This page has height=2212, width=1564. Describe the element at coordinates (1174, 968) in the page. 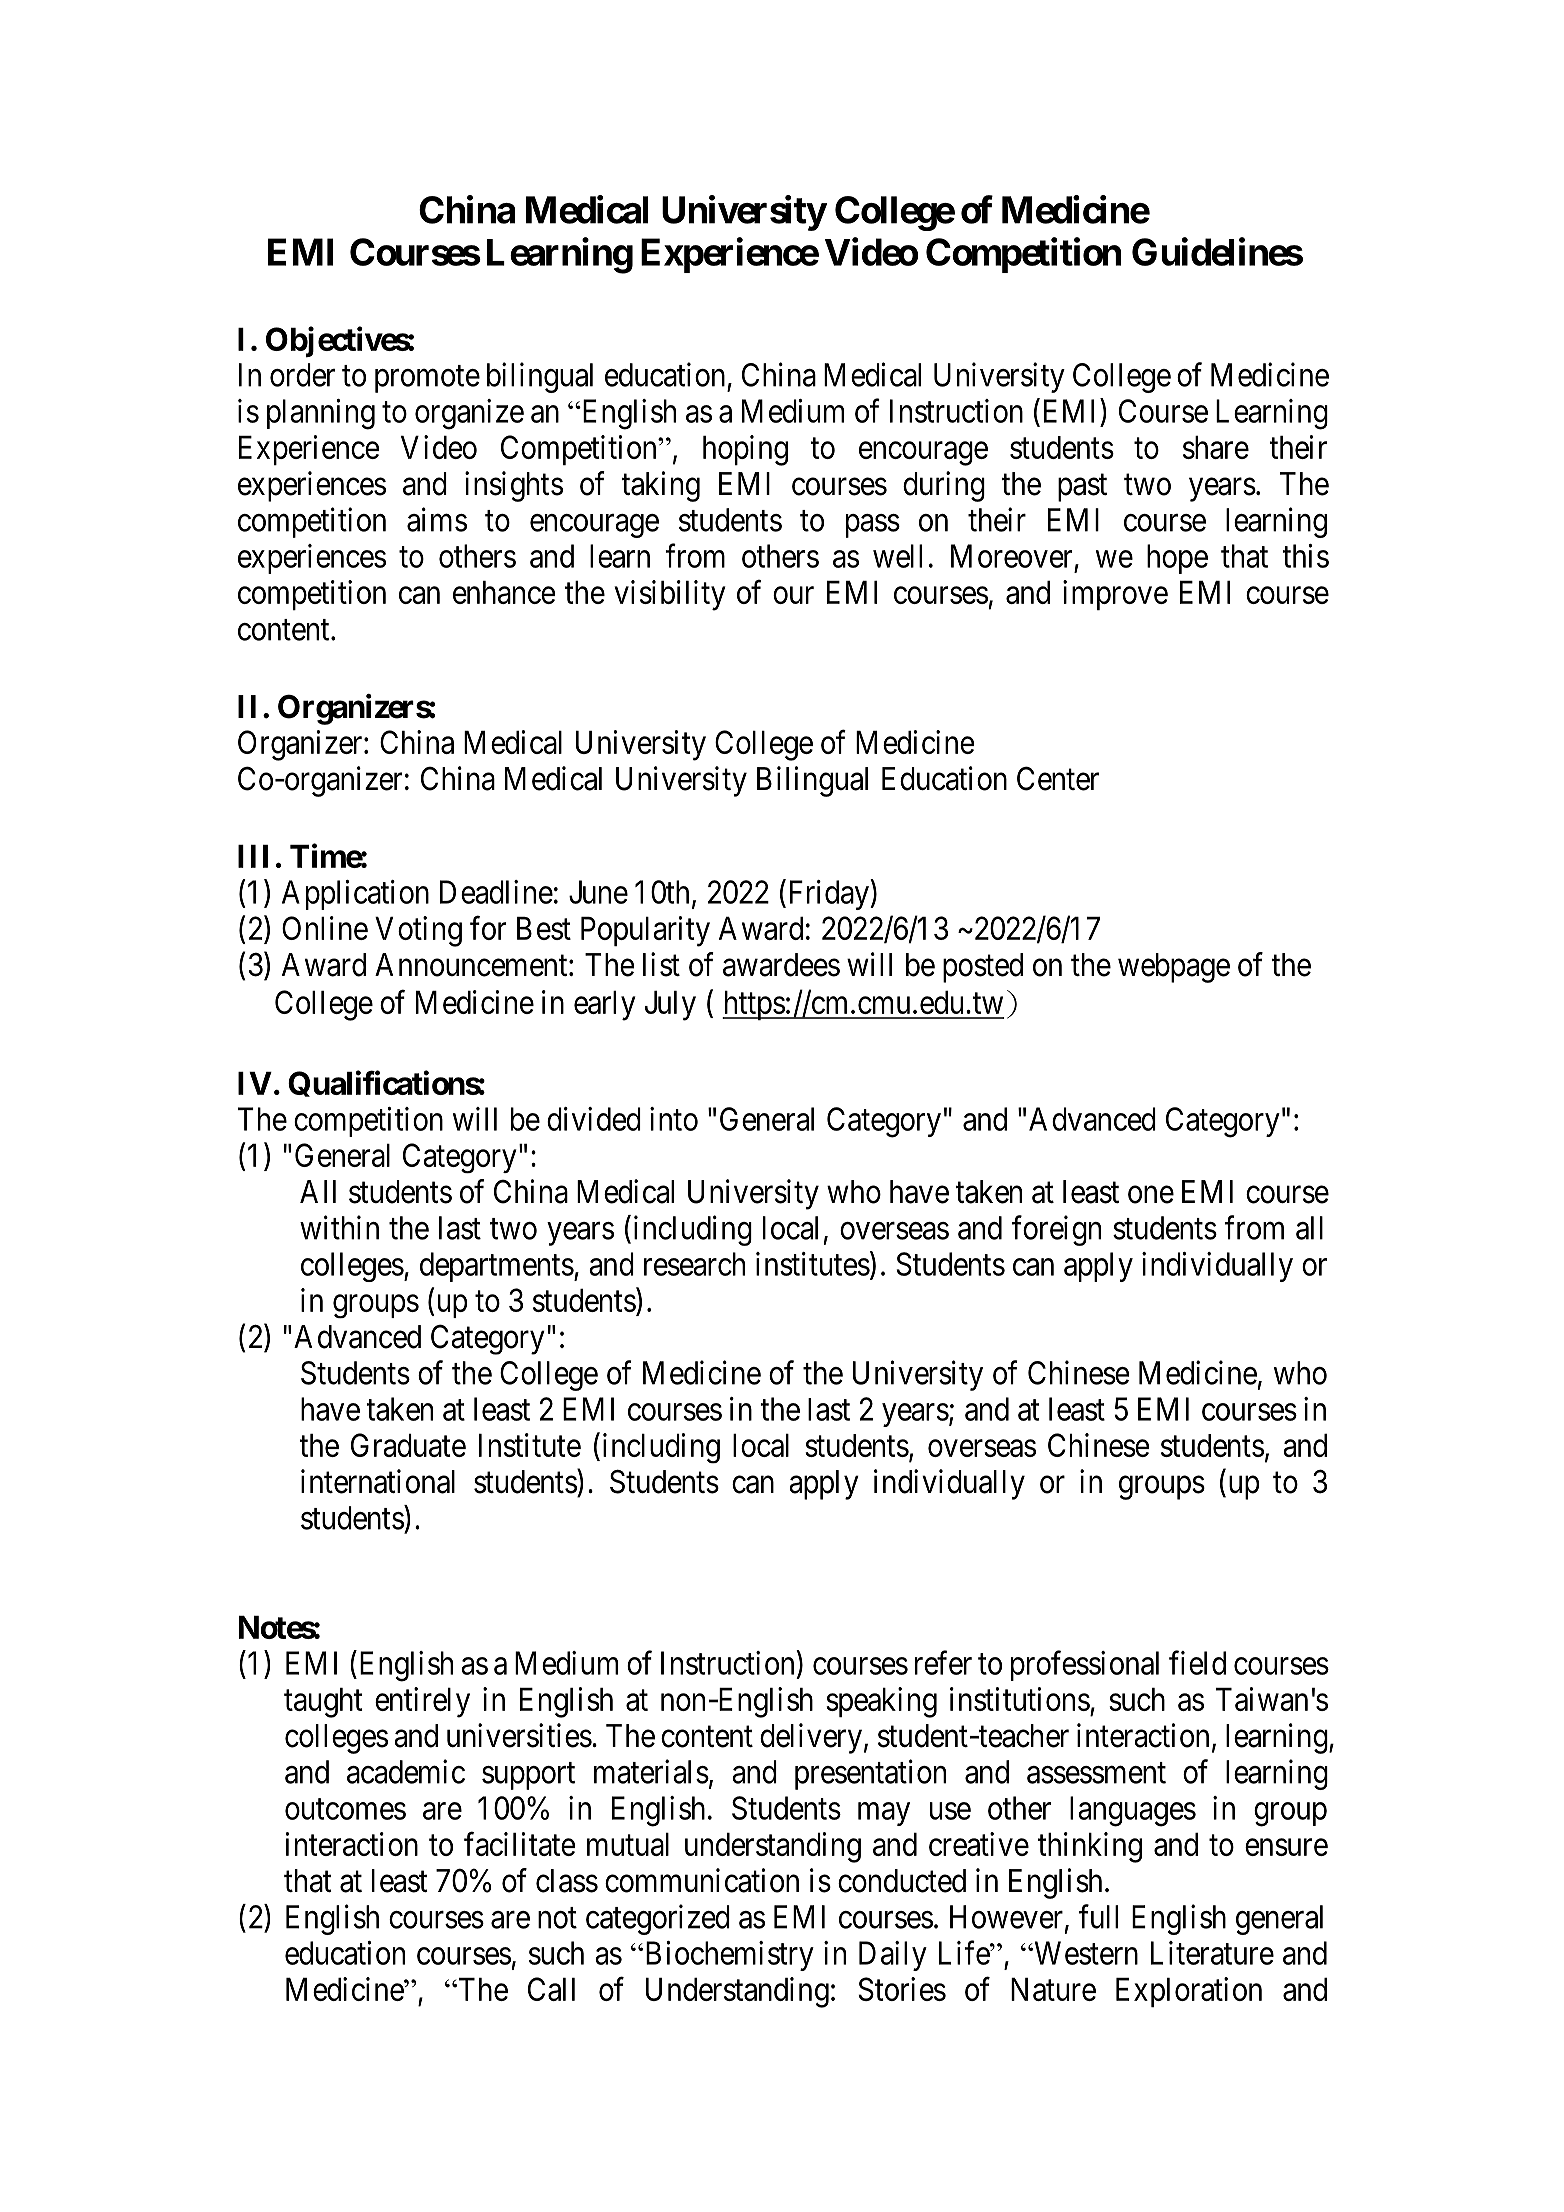

I see `webpage` at that location.
